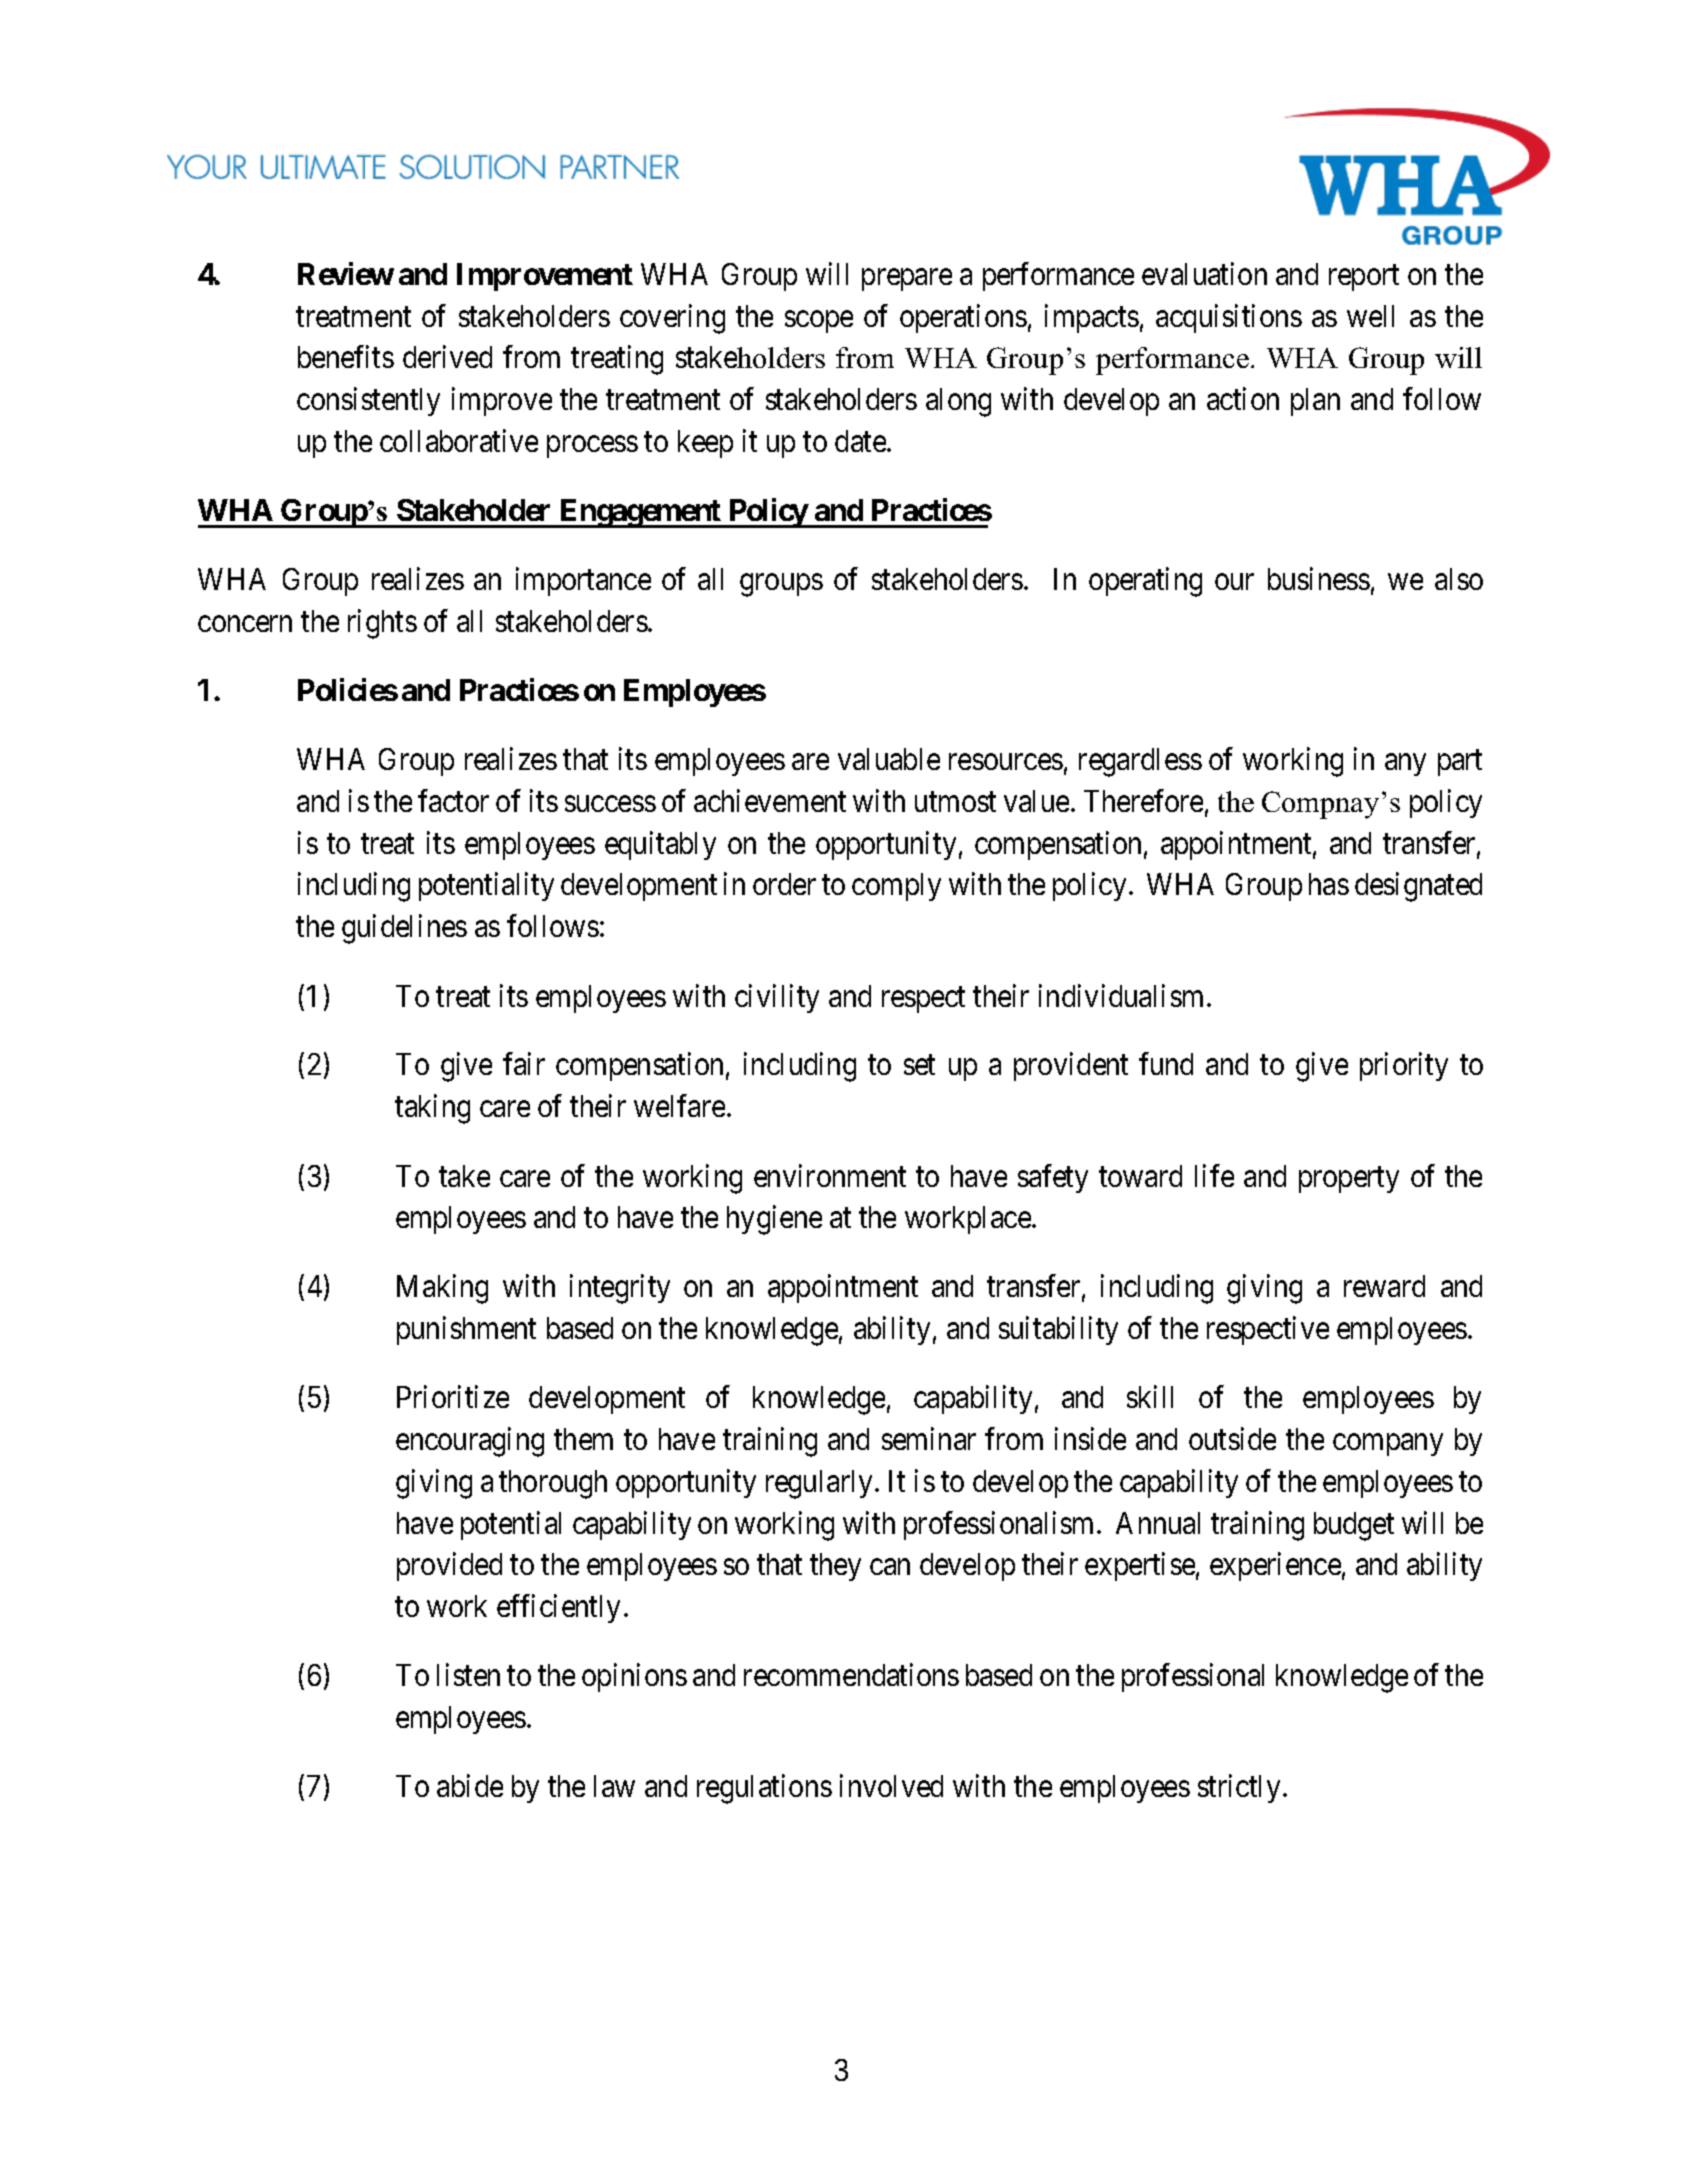 The width and height of the image is (1681, 2176). What do you see at coordinates (346, 357) in the image?
I see `benefits` at bounding box center [346, 357].
